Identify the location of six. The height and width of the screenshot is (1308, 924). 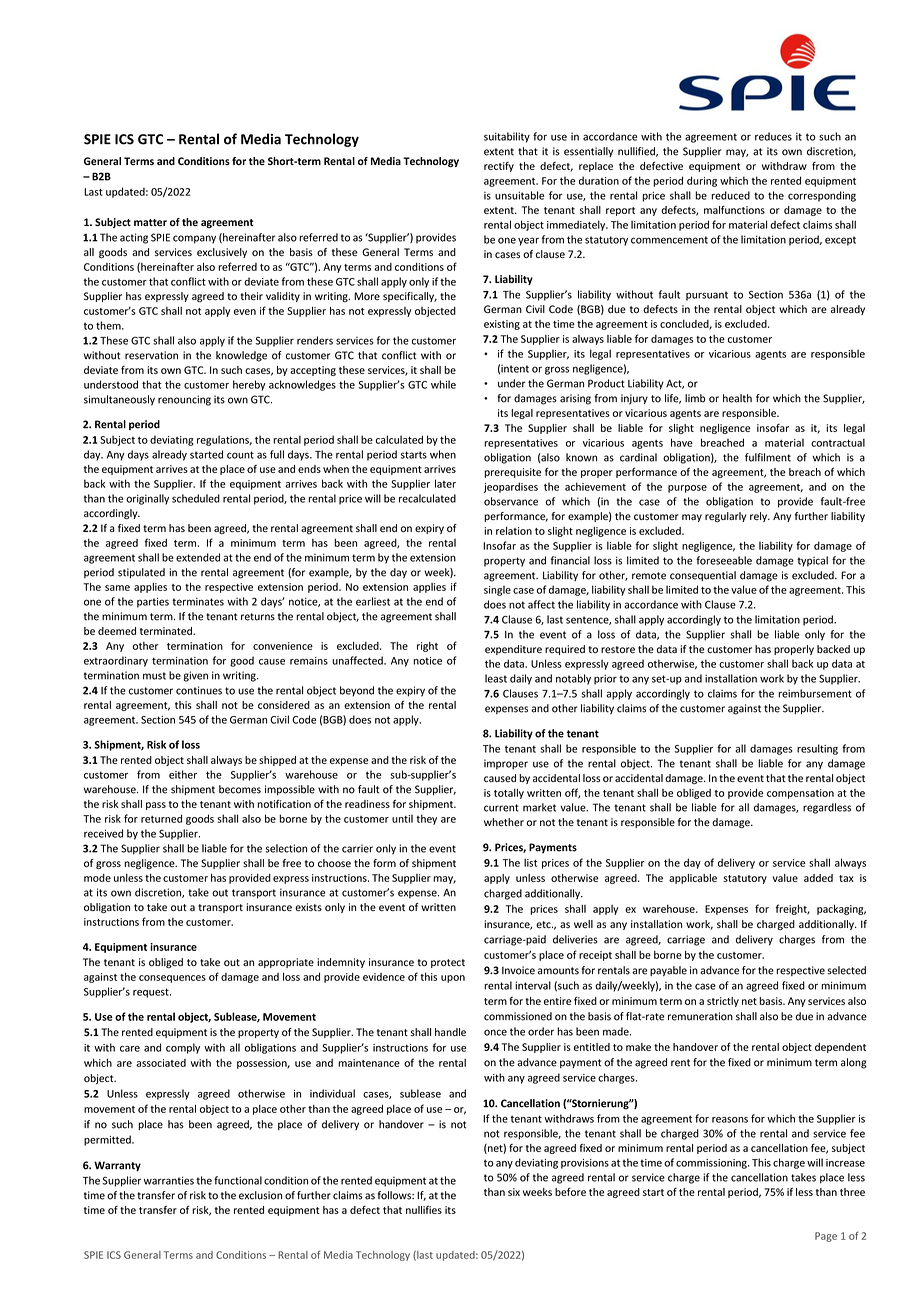
(514, 1192).
